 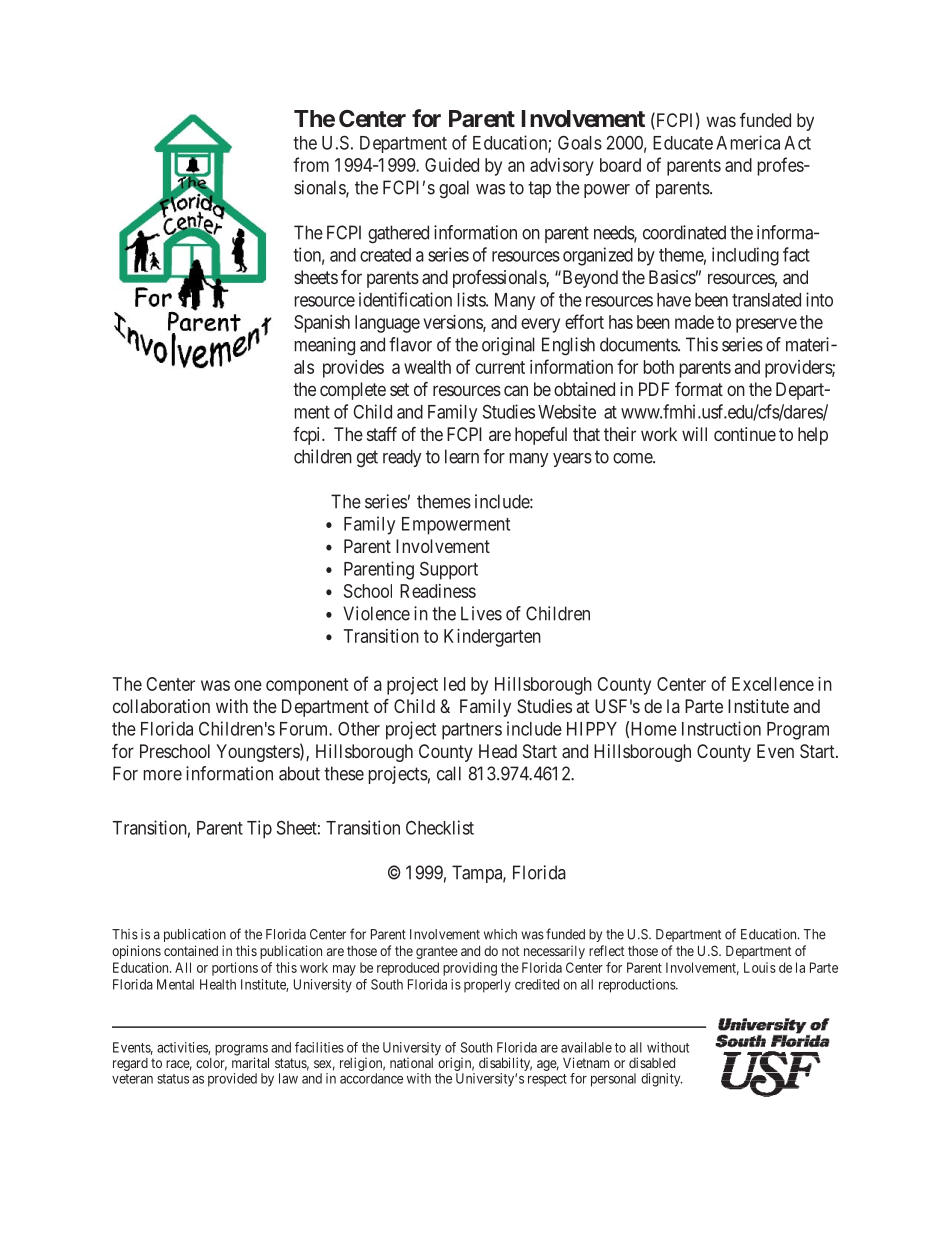 What do you see at coordinates (498, 751) in the image?
I see `Head` at bounding box center [498, 751].
